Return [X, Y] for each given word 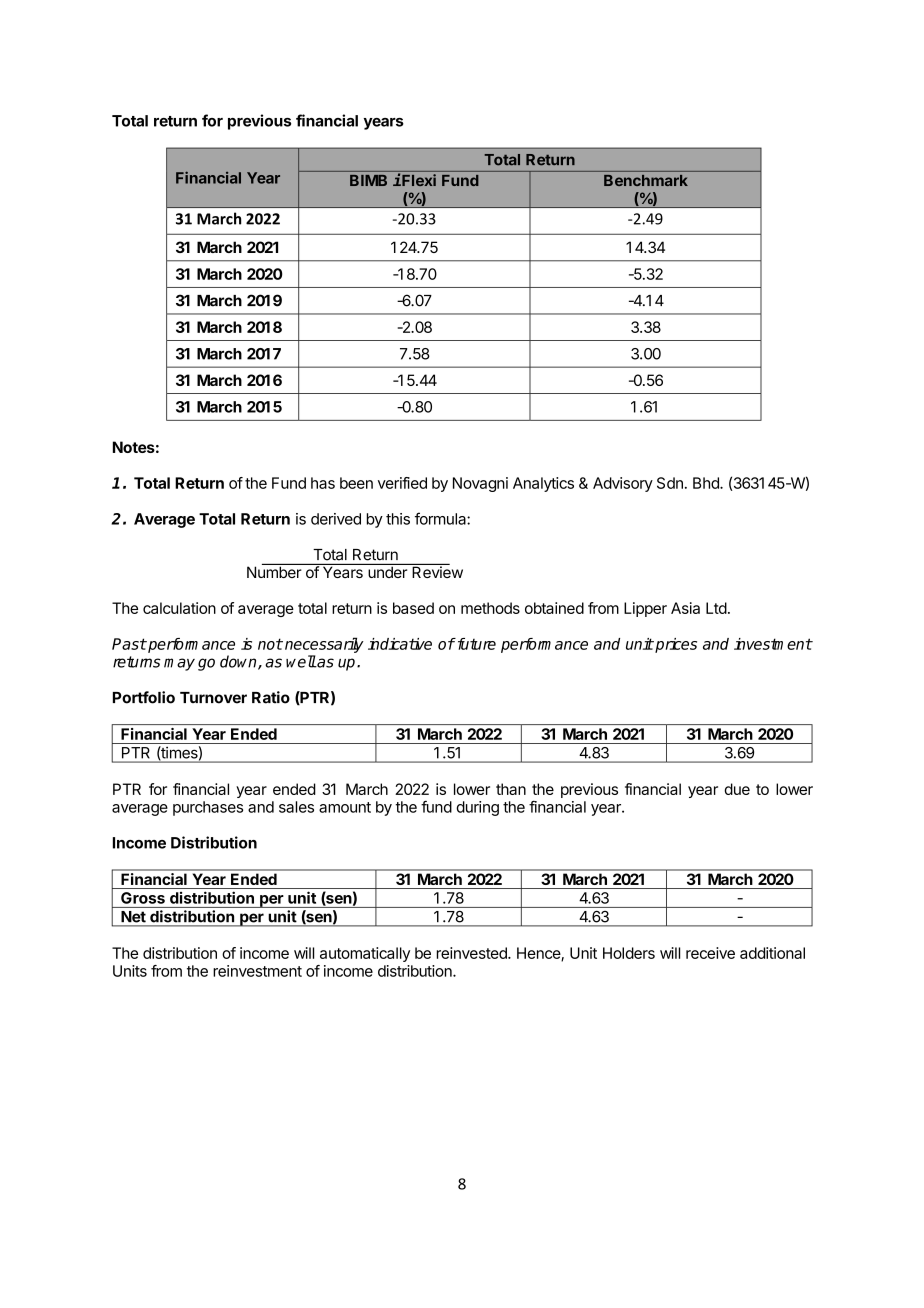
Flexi [418, 180]
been [356, 483]
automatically [365, 954]
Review [436, 571]
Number [275, 571]
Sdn [670, 483]
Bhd [707, 483]
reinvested [473, 953]
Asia [685, 608]
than [511, 789]
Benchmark [646, 180]
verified [402, 483]
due [737, 789]
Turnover [213, 698]
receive [710, 953]
